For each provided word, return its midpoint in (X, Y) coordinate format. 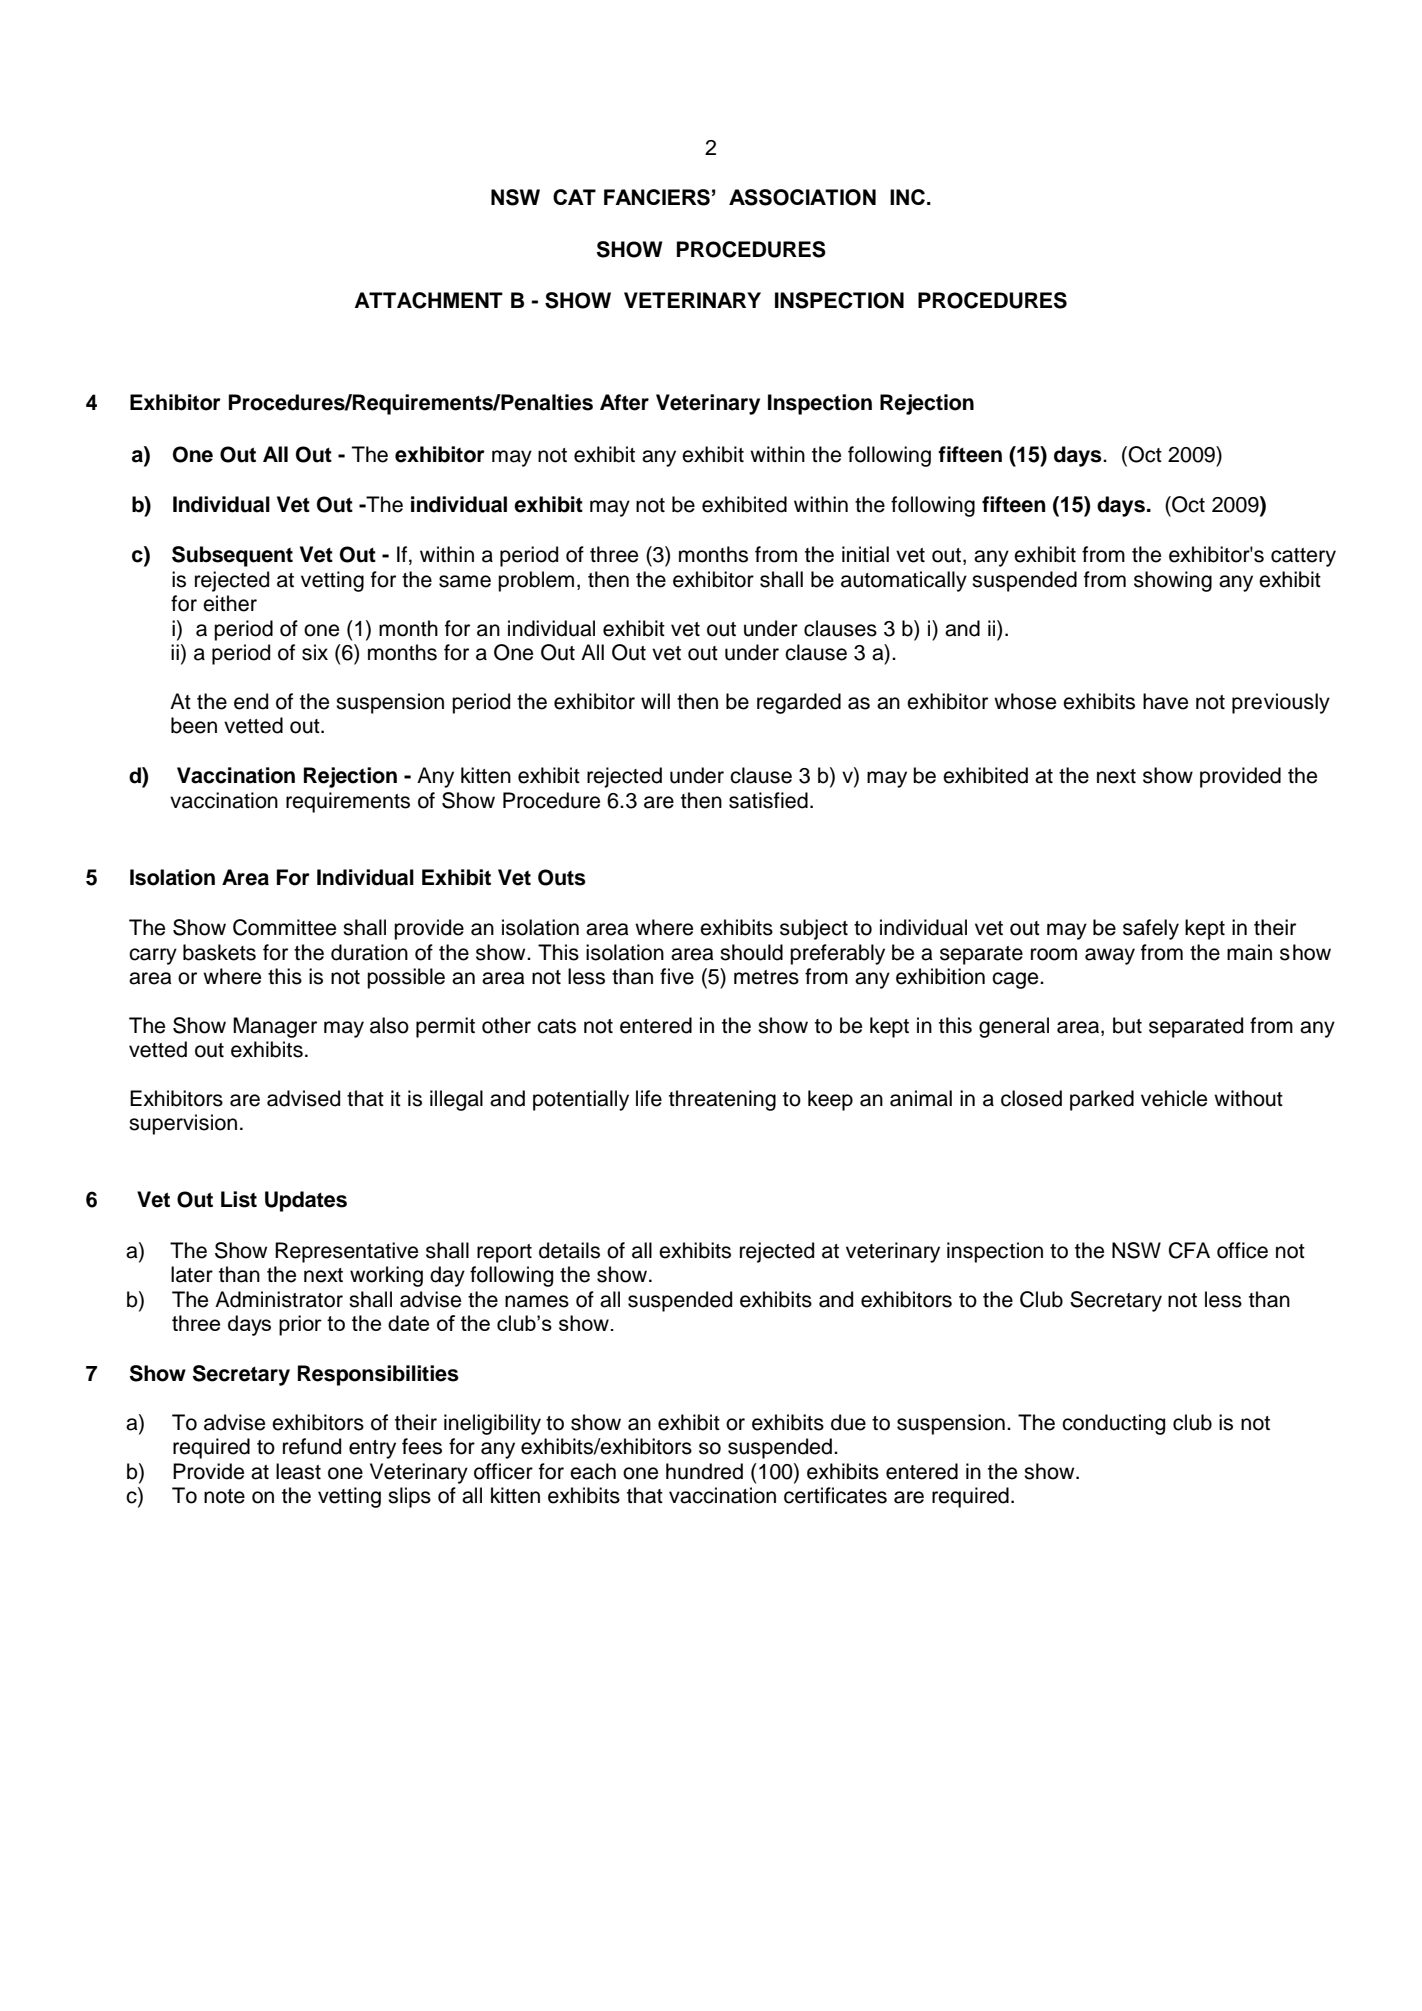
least (298, 1471)
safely (1151, 929)
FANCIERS (657, 197)
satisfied (768, 800)
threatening (722, 1100)
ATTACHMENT (429, 300)
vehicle (1174, 1098)
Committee (284, 927)
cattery (1303, 557)
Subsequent (232, 556)
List (239, 1199)
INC (907, 197)
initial (865, 554)
